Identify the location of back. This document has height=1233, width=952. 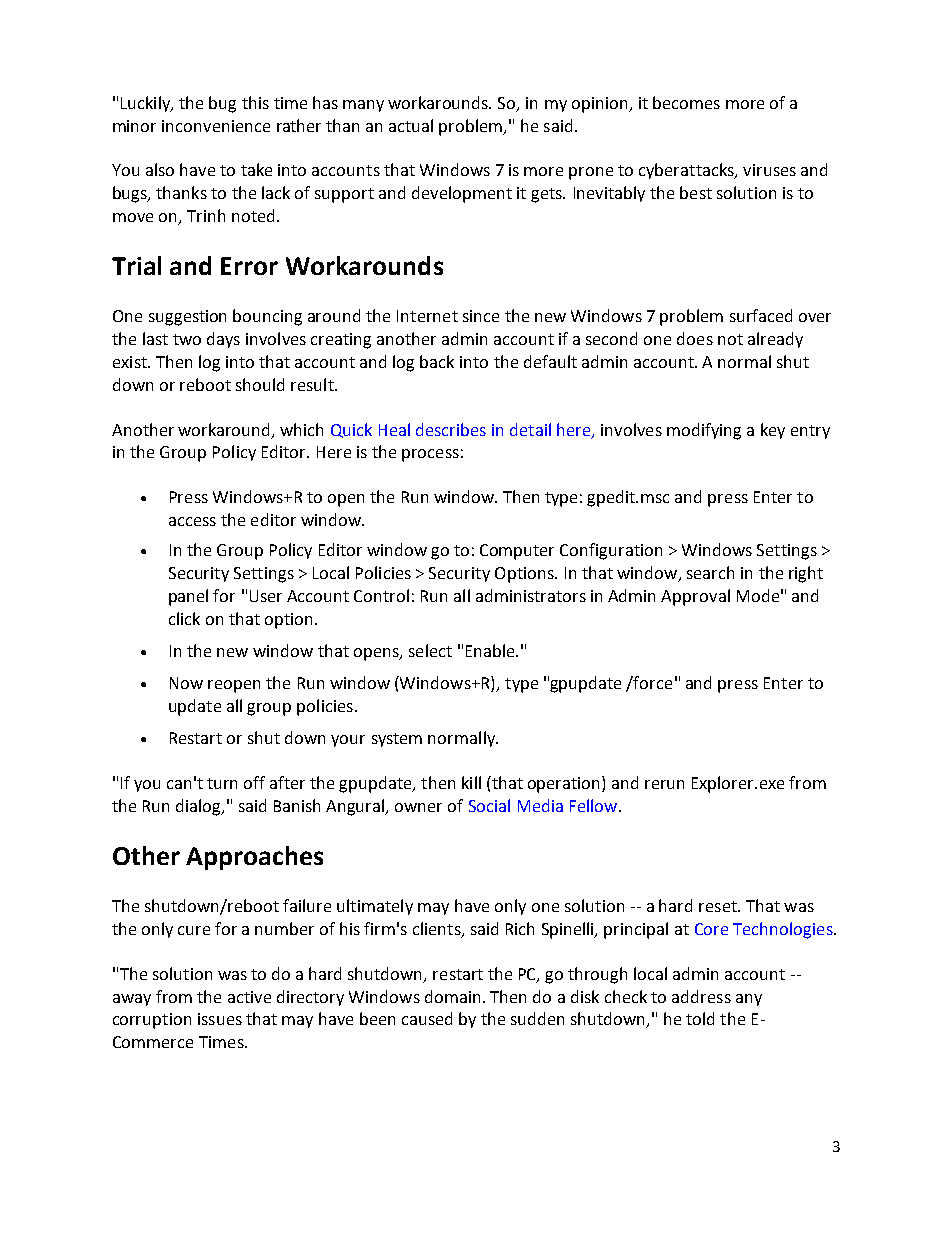
(437, 361).
